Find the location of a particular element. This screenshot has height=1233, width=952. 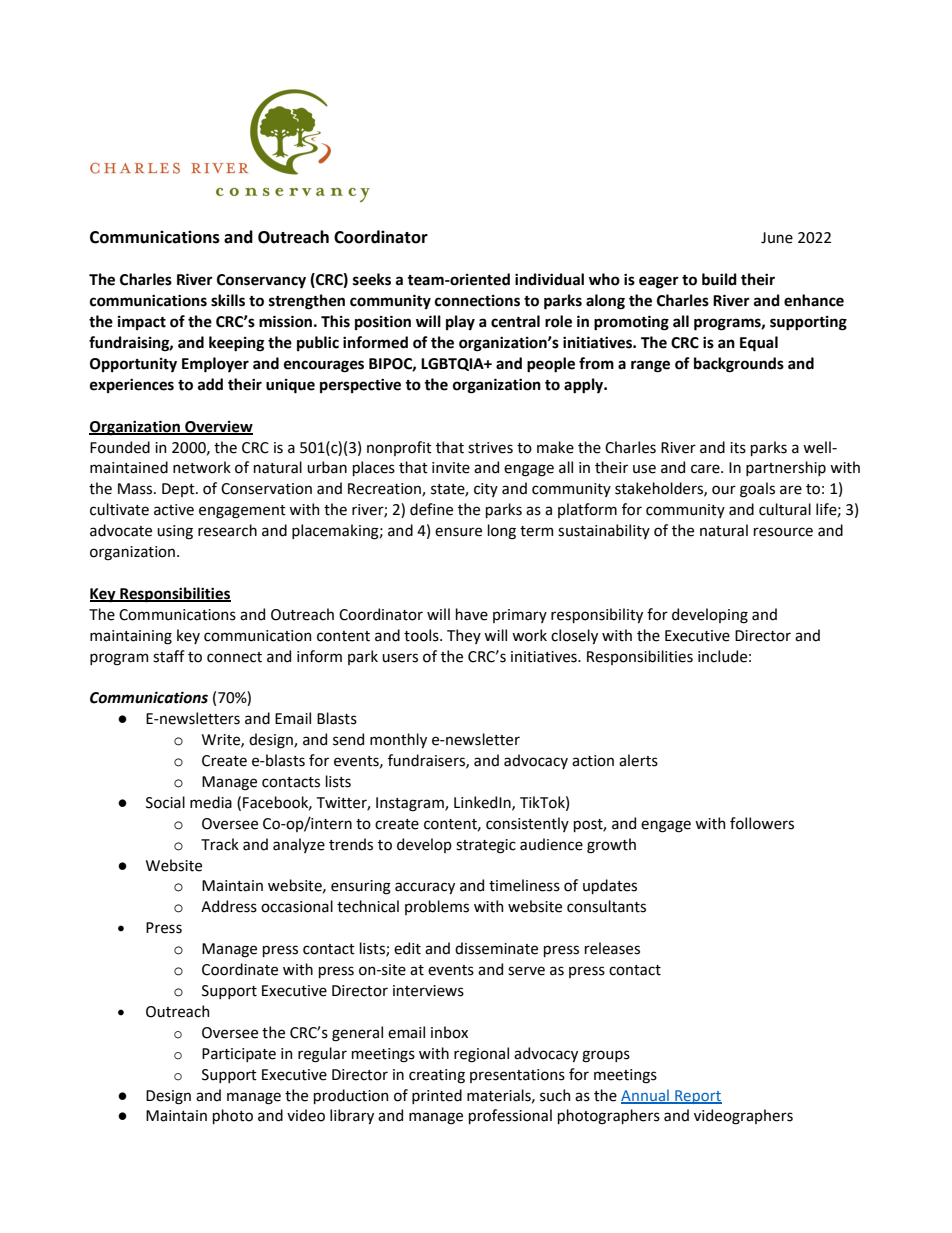

individual is located at coordinates (549, 279).
